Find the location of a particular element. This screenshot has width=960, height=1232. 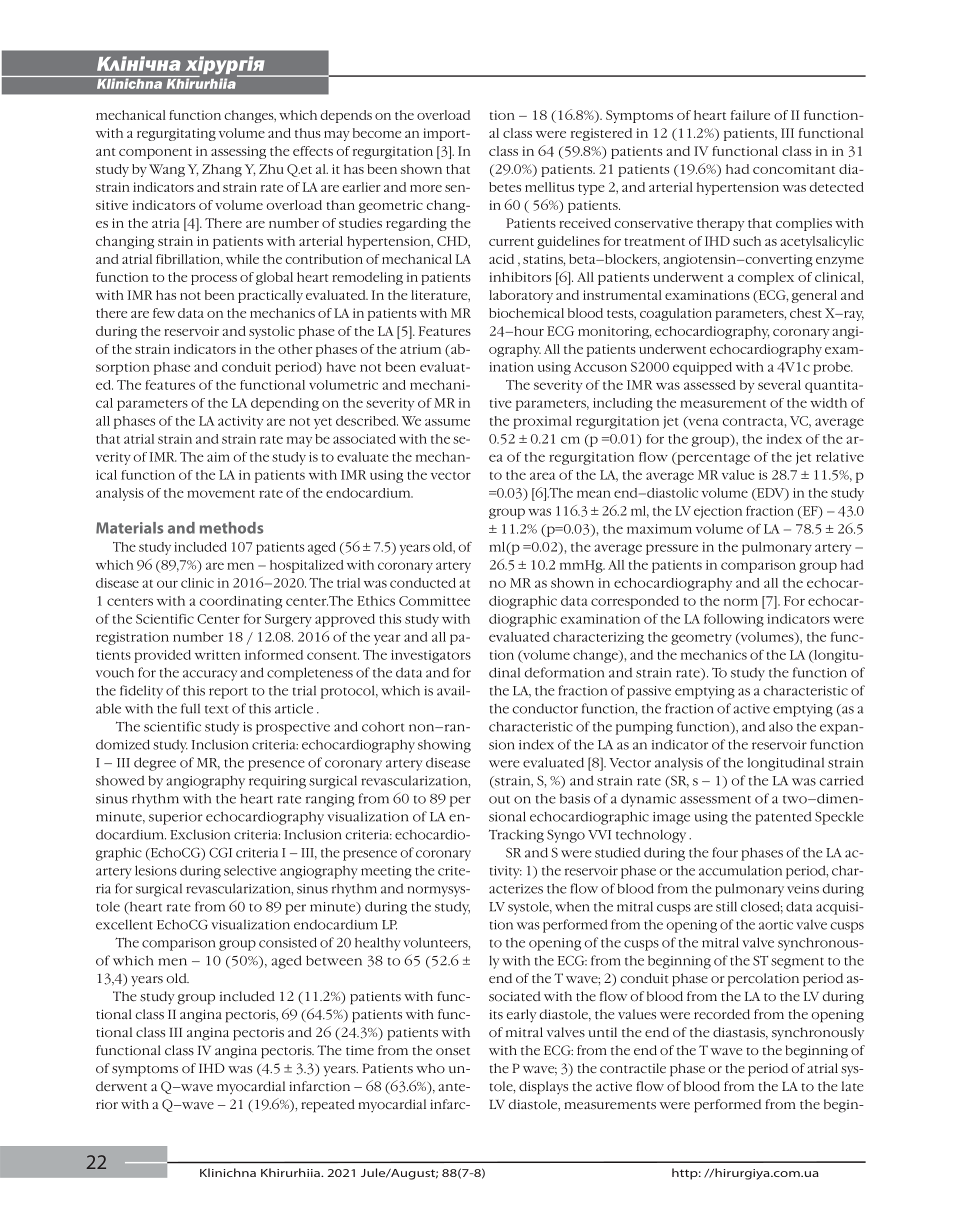

percentage is located at coordinates (712, 458).
